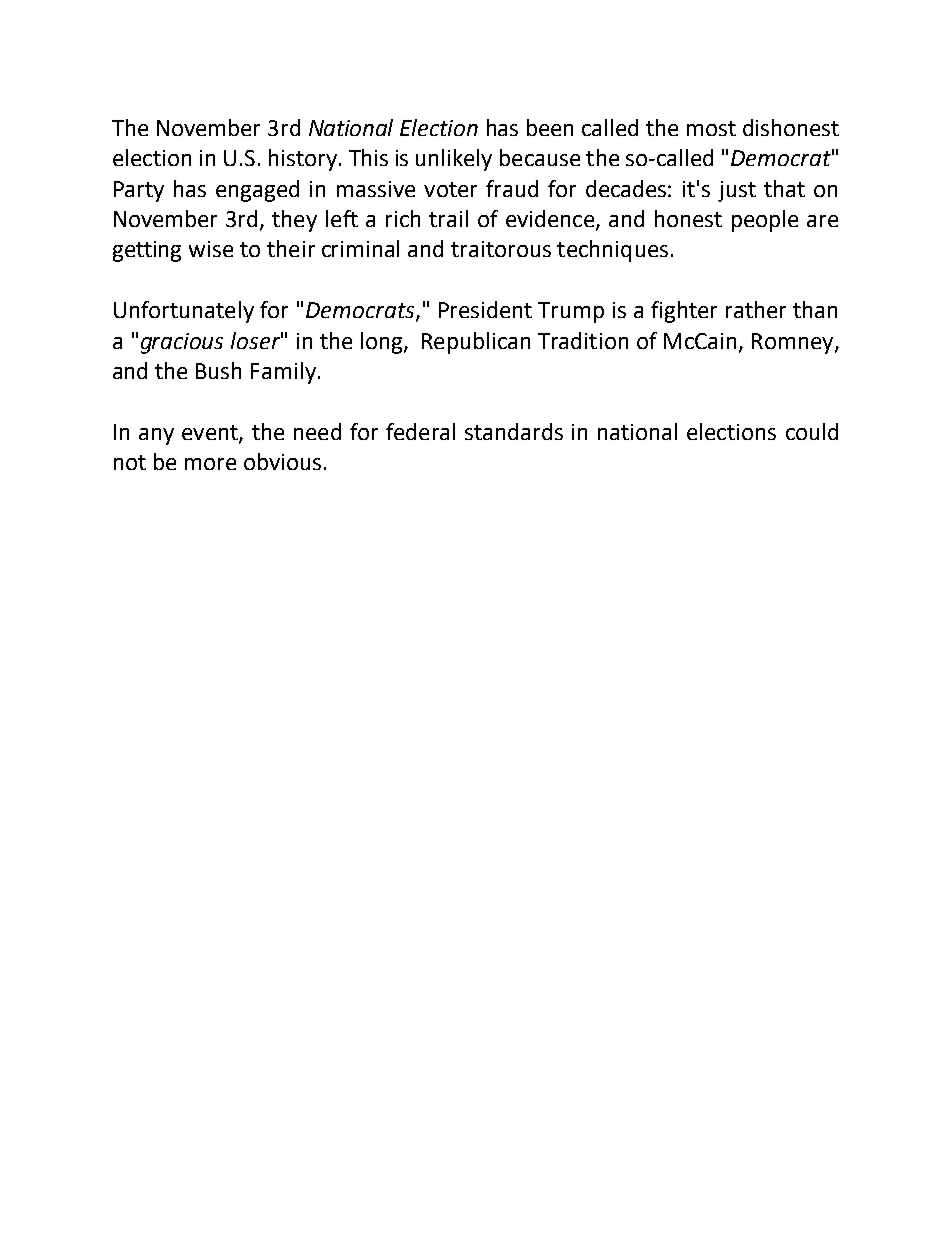 The height and width of the screenshot is (1233, 952). What do you see at coordinates (514, 431) in the screenshot?
I see `standards` at bounding box center [514, 431].
